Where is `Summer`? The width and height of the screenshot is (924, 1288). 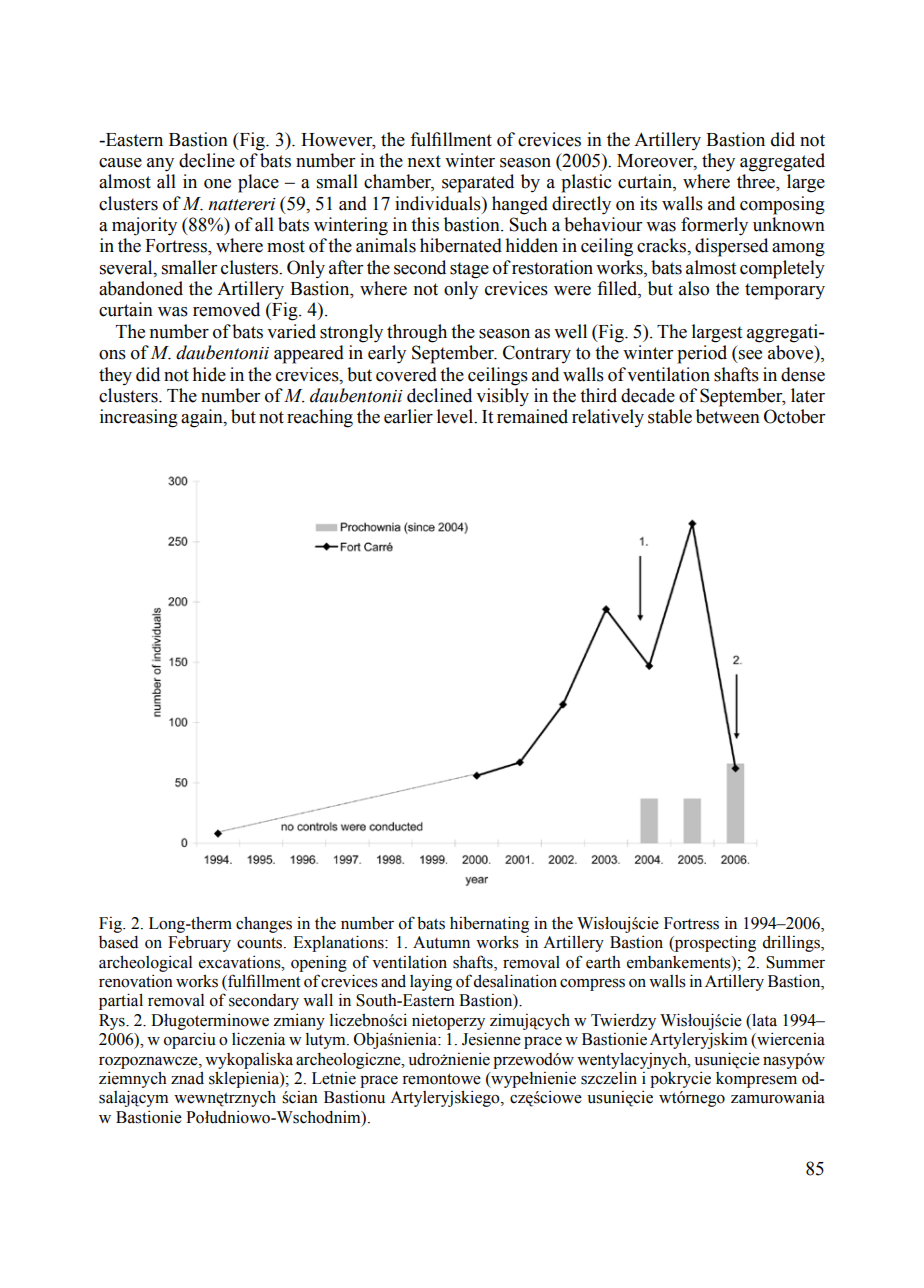 Summer is located at coordinates (795, 962).
